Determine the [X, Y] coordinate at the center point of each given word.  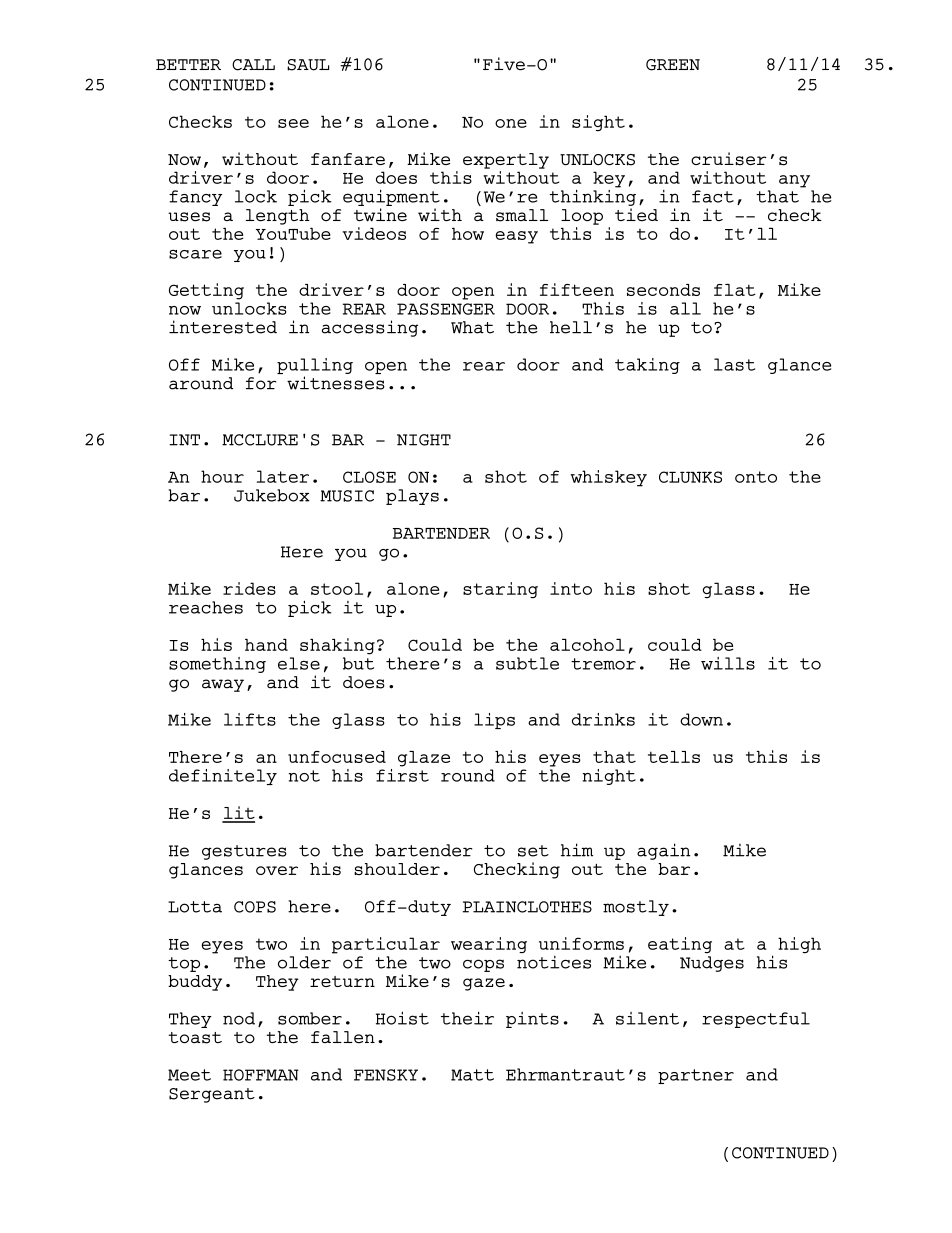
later [283, 476]
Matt [472, 1075]
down [701, 719]
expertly [506, 161]
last [734, 364]
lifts [250, 719]
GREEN [673, 65]
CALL [253, 65]
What [472, 327]
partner [696, 1076]
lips [494, 721]
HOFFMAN [261, 1075]
